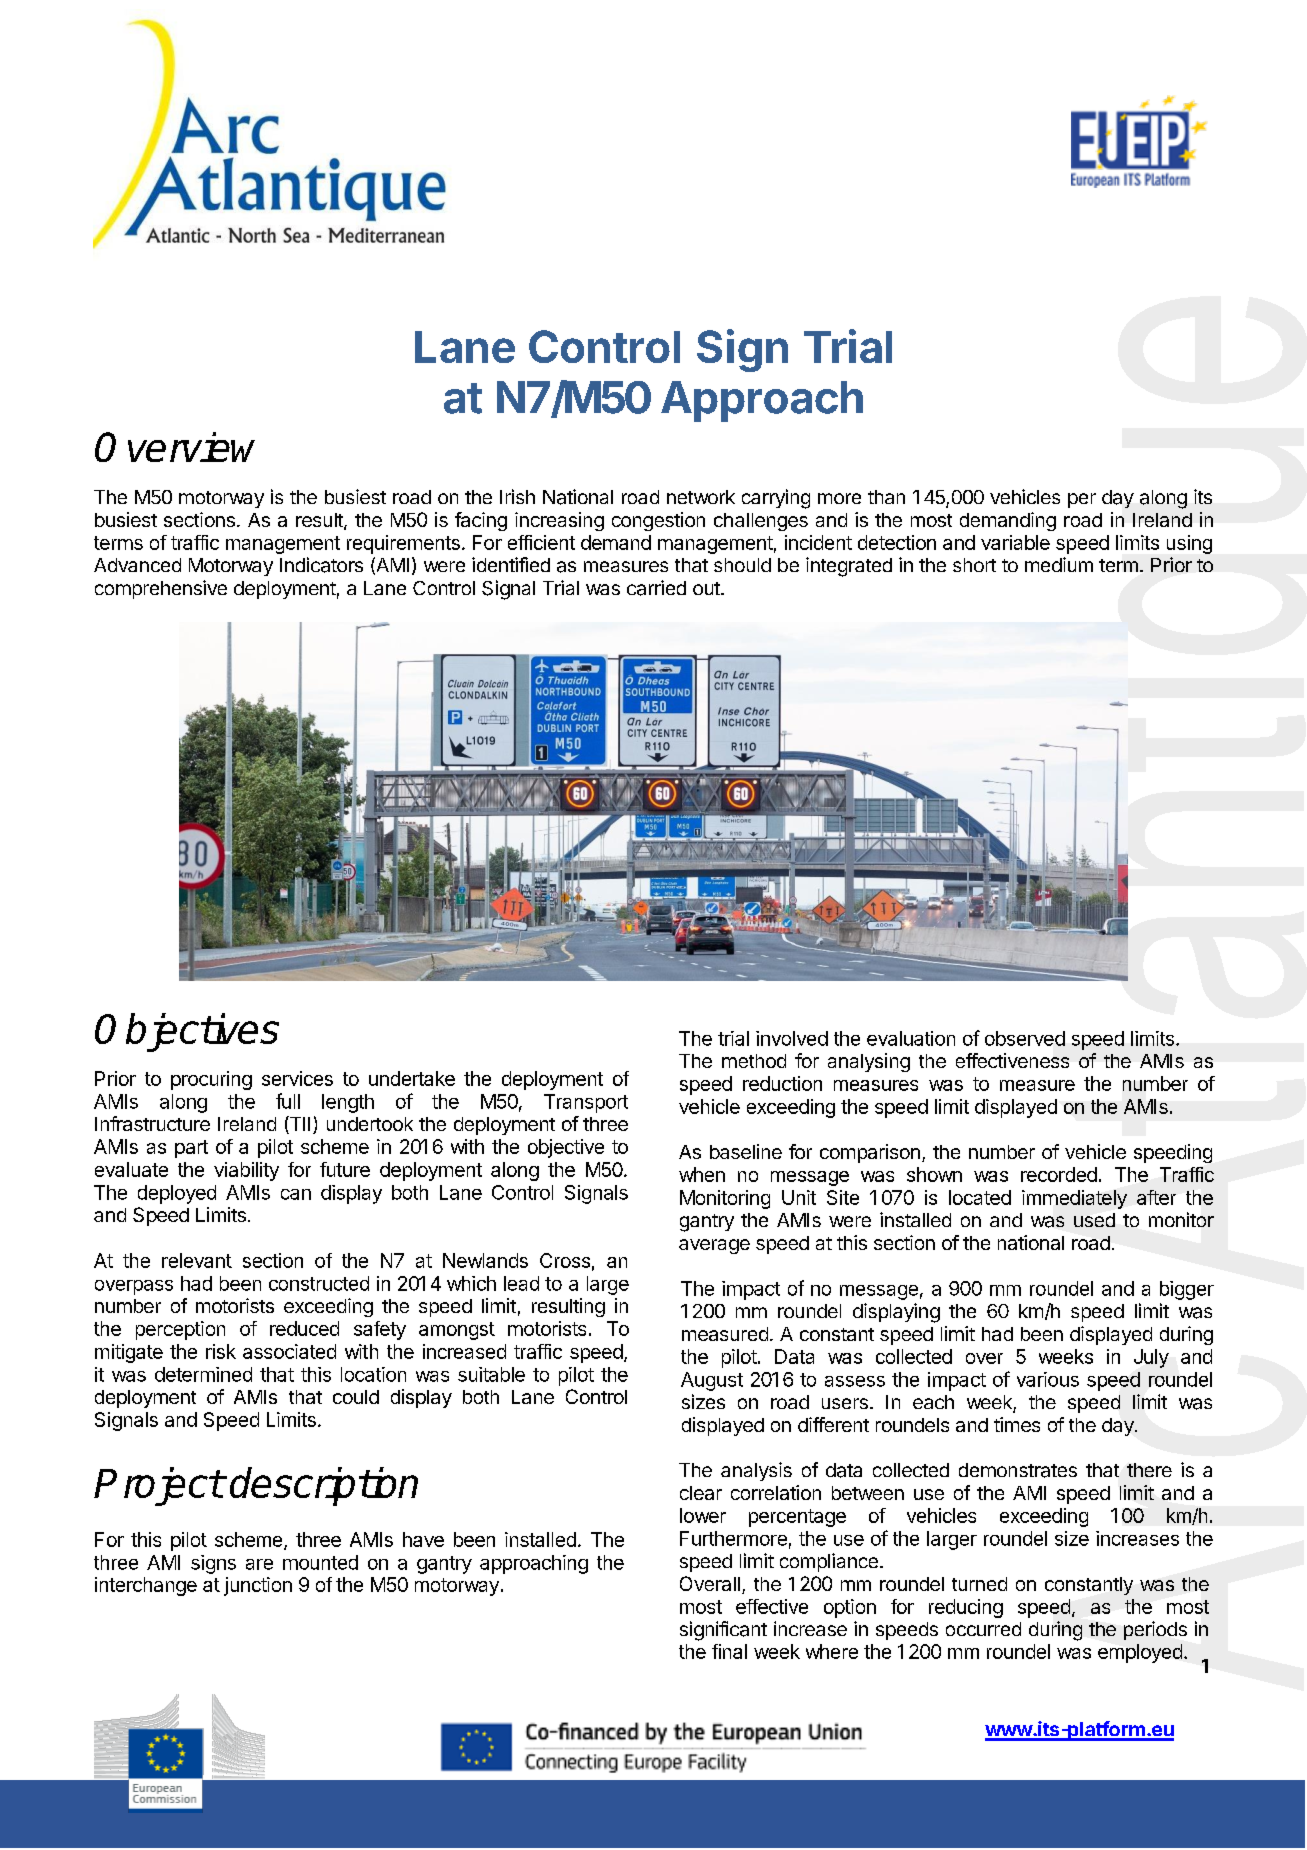 This screenshot has width=1307, height=1850. What do you see at coordinates (321, 565) in the screenshot?
I see `Indicators` at bounding box center [321, 565].
